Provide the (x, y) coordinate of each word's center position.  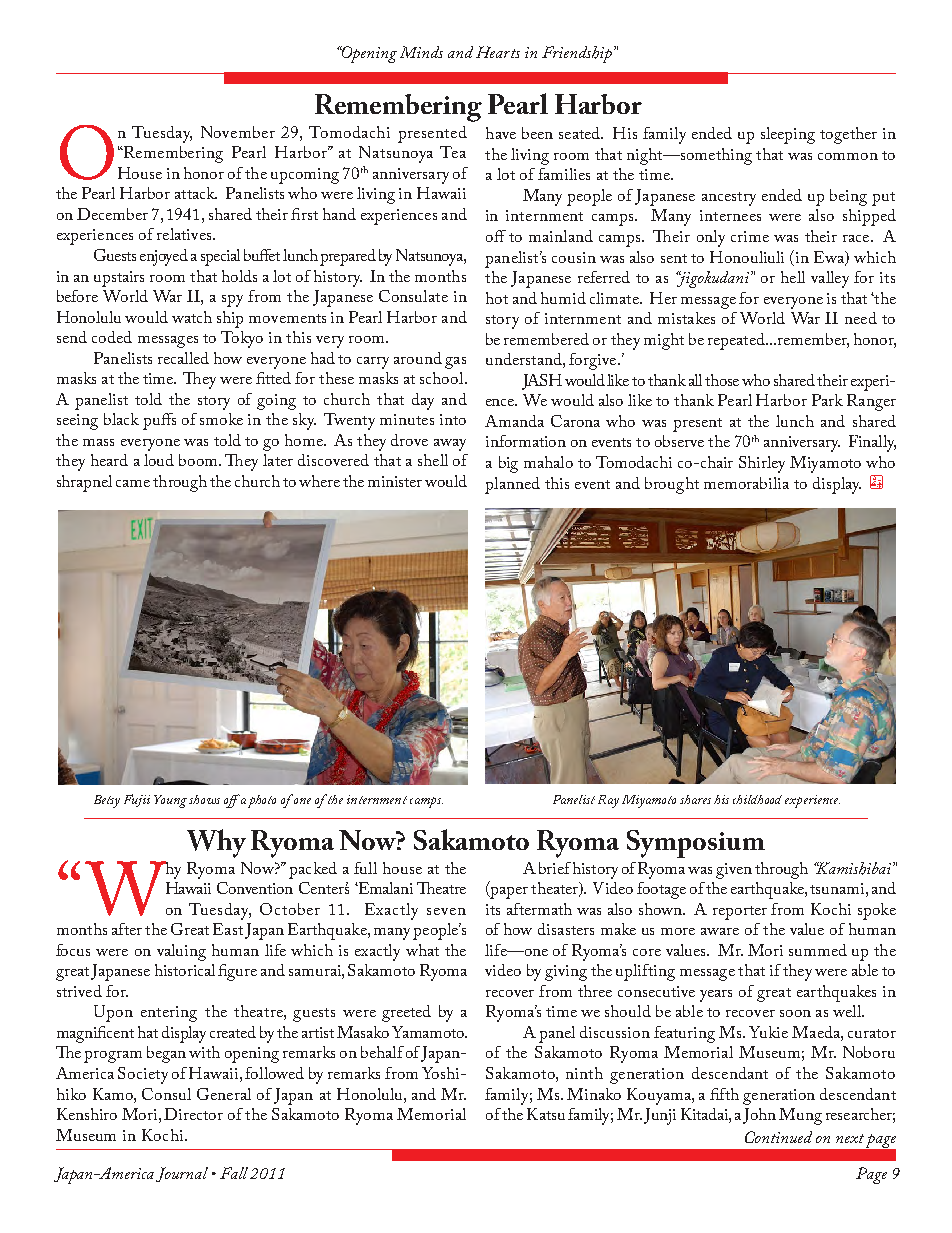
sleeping (788, 135)
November (238, 132)
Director (193, 1114)
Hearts (498, 52)
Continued (778, 1137)
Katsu (546, 1114)
